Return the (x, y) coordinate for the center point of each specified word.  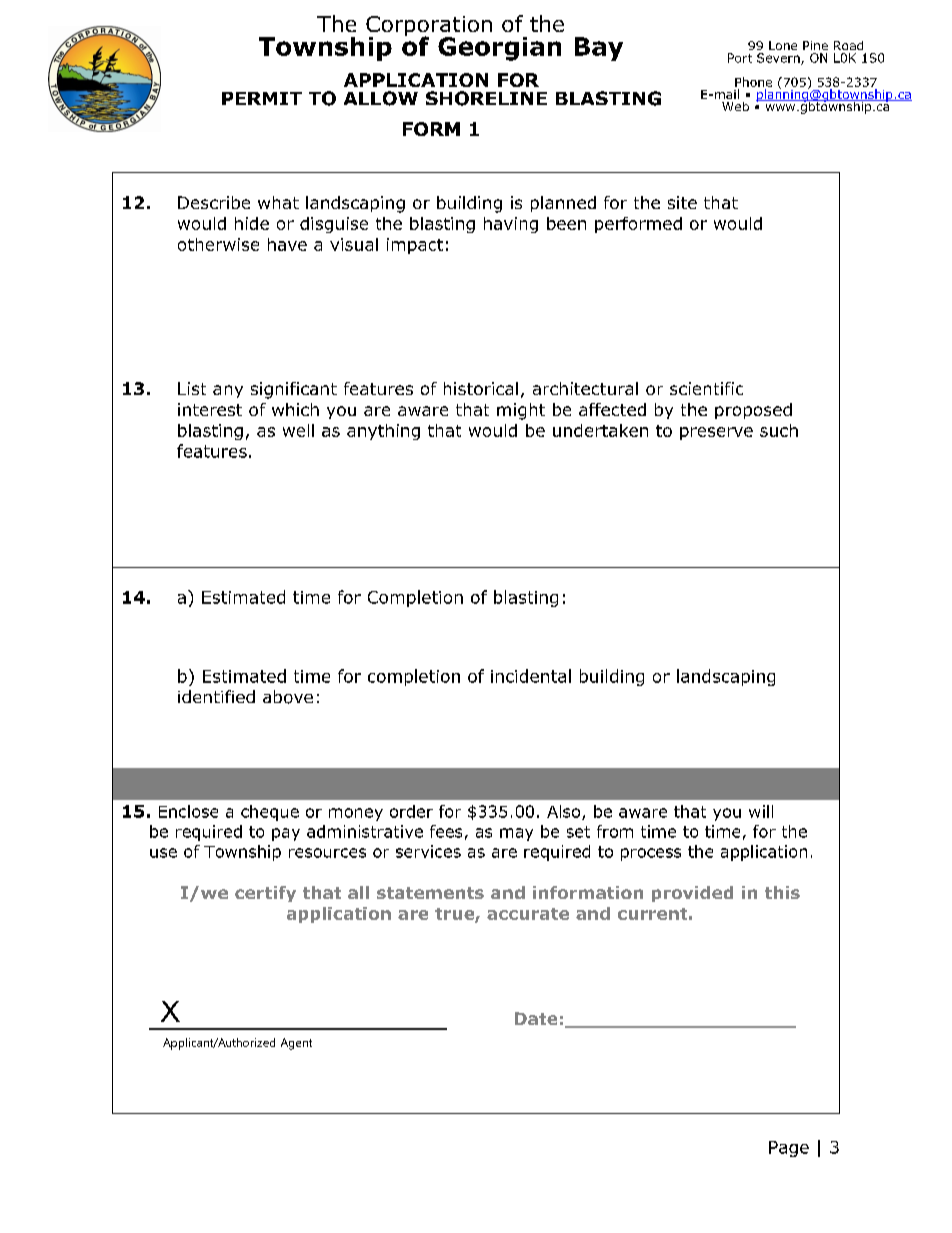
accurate (528, 914)
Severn (779, 59)
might (521, 411)
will (761, 811)
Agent (296, 1044)
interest (210, 409)
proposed (753, 411)
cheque (270, 813)
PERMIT (262, 98)
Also (565, 812)
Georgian (499, 49)
